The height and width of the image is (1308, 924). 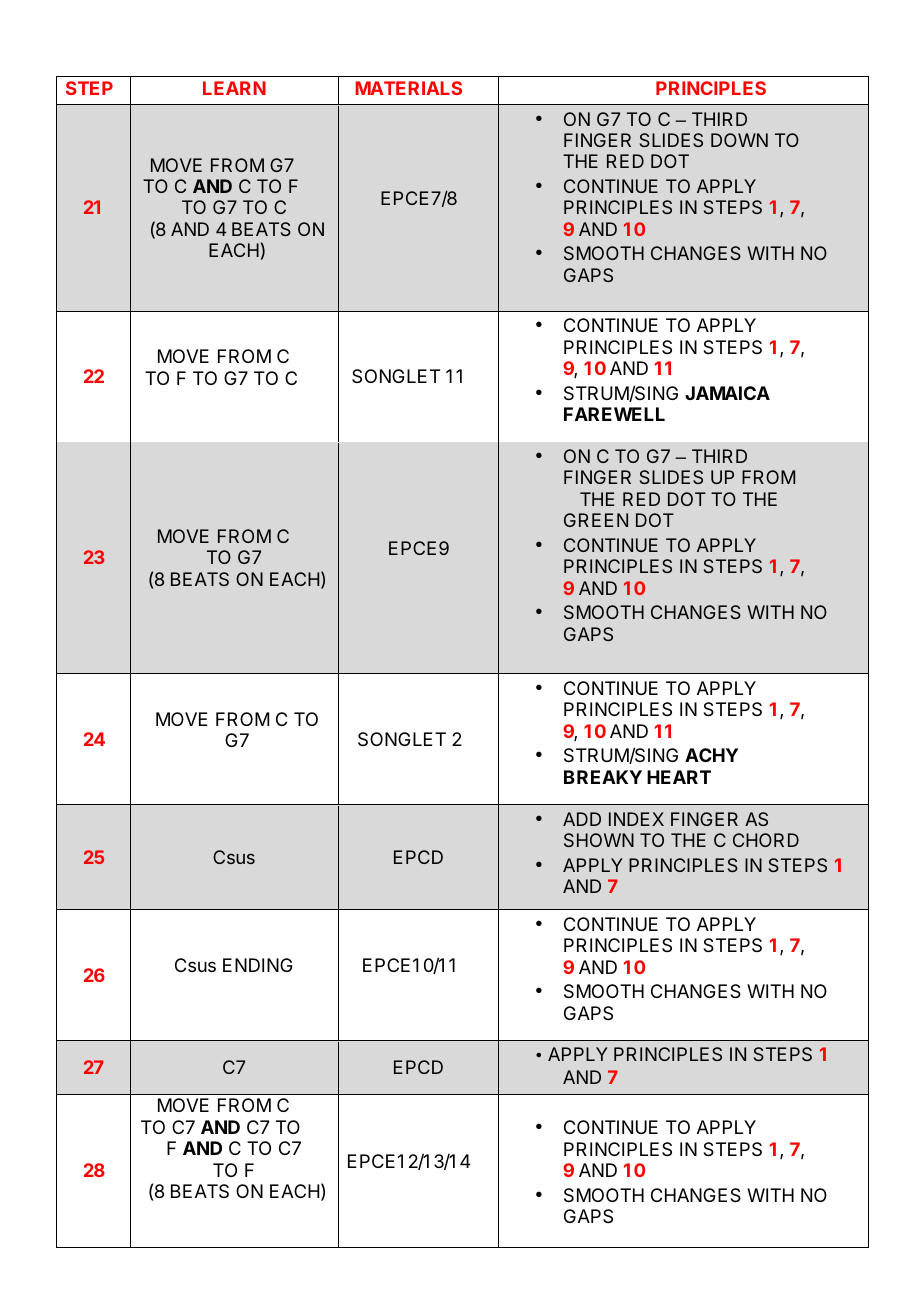 I want to click on FAREWELL, so click(x=614, y=414).
